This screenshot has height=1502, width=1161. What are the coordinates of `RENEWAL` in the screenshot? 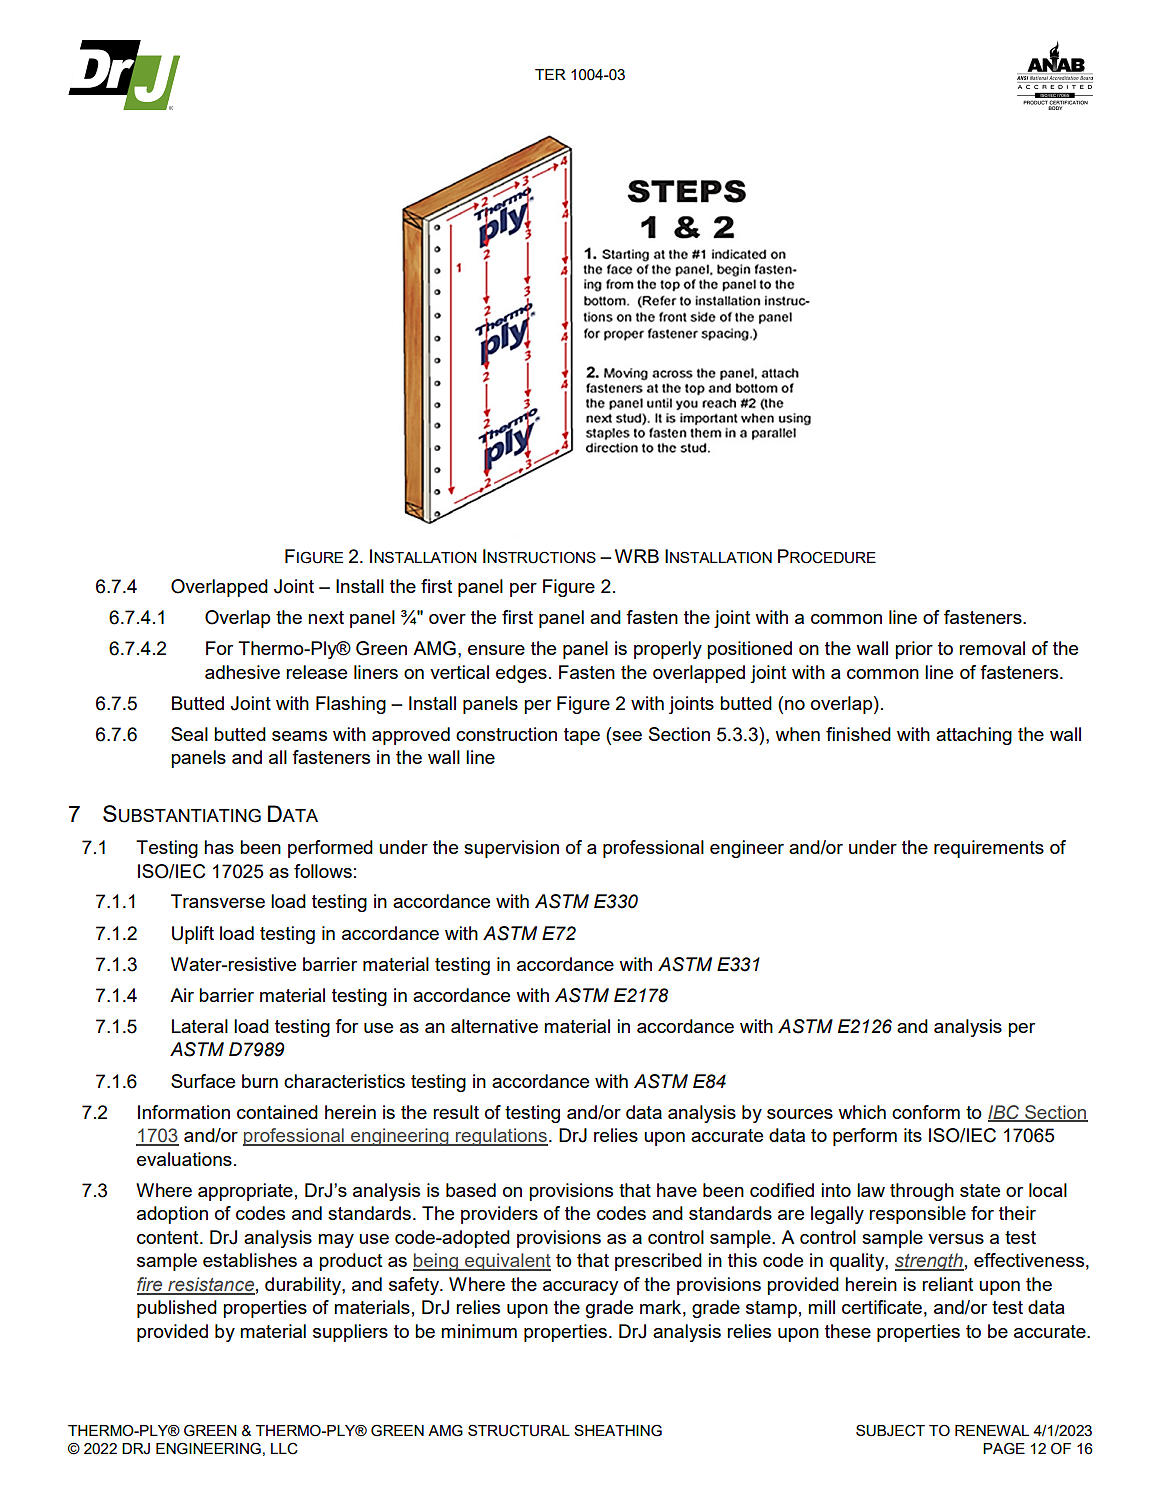 It's located at (992, 1430).
